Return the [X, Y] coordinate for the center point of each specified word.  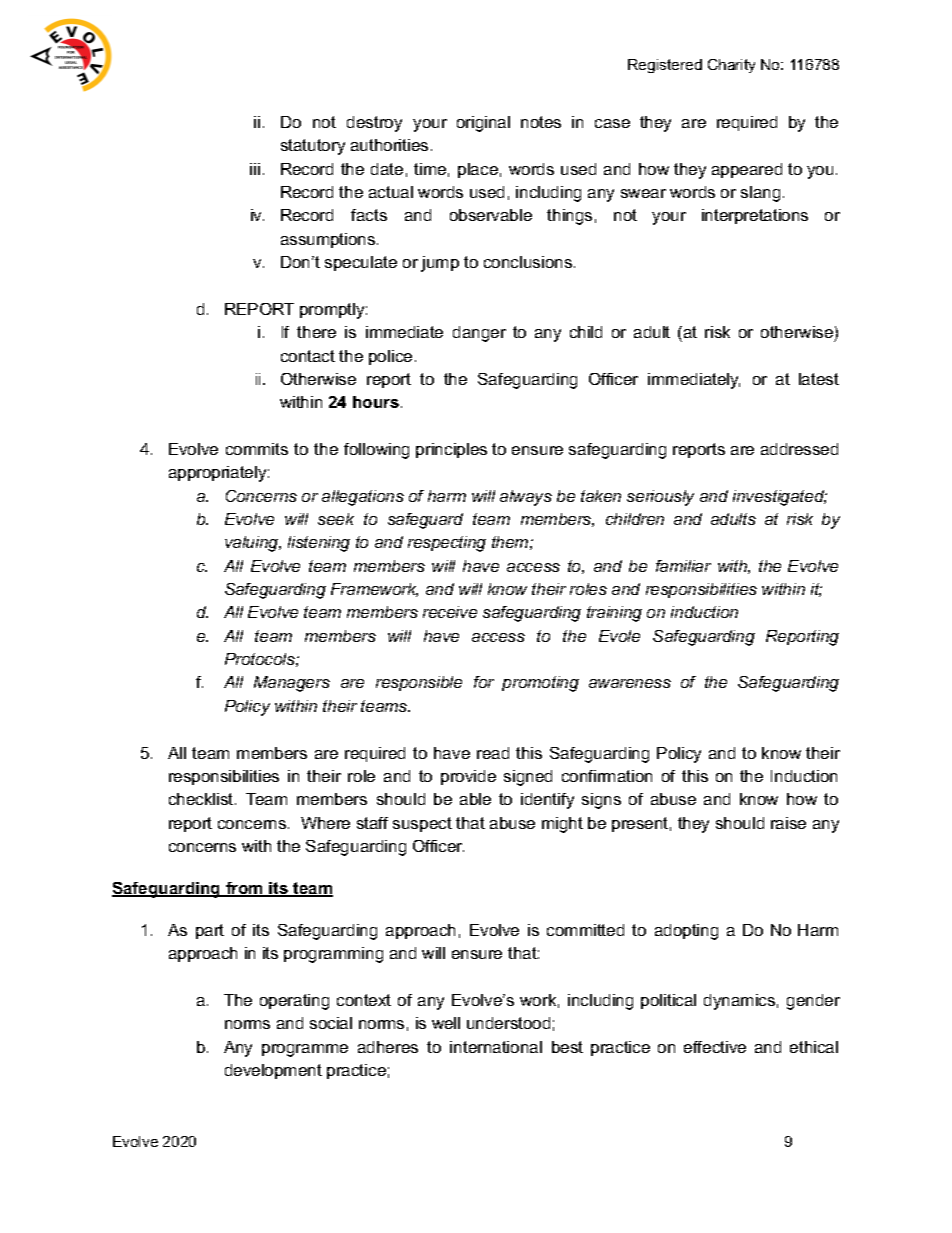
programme [305, 1050]
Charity [731, 66]
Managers [292, 684]
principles [451, 450]
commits [257, 449]
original [483, 124]
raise [788, 823]
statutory [313, 147]
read [493, 753]
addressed [799, 449]
